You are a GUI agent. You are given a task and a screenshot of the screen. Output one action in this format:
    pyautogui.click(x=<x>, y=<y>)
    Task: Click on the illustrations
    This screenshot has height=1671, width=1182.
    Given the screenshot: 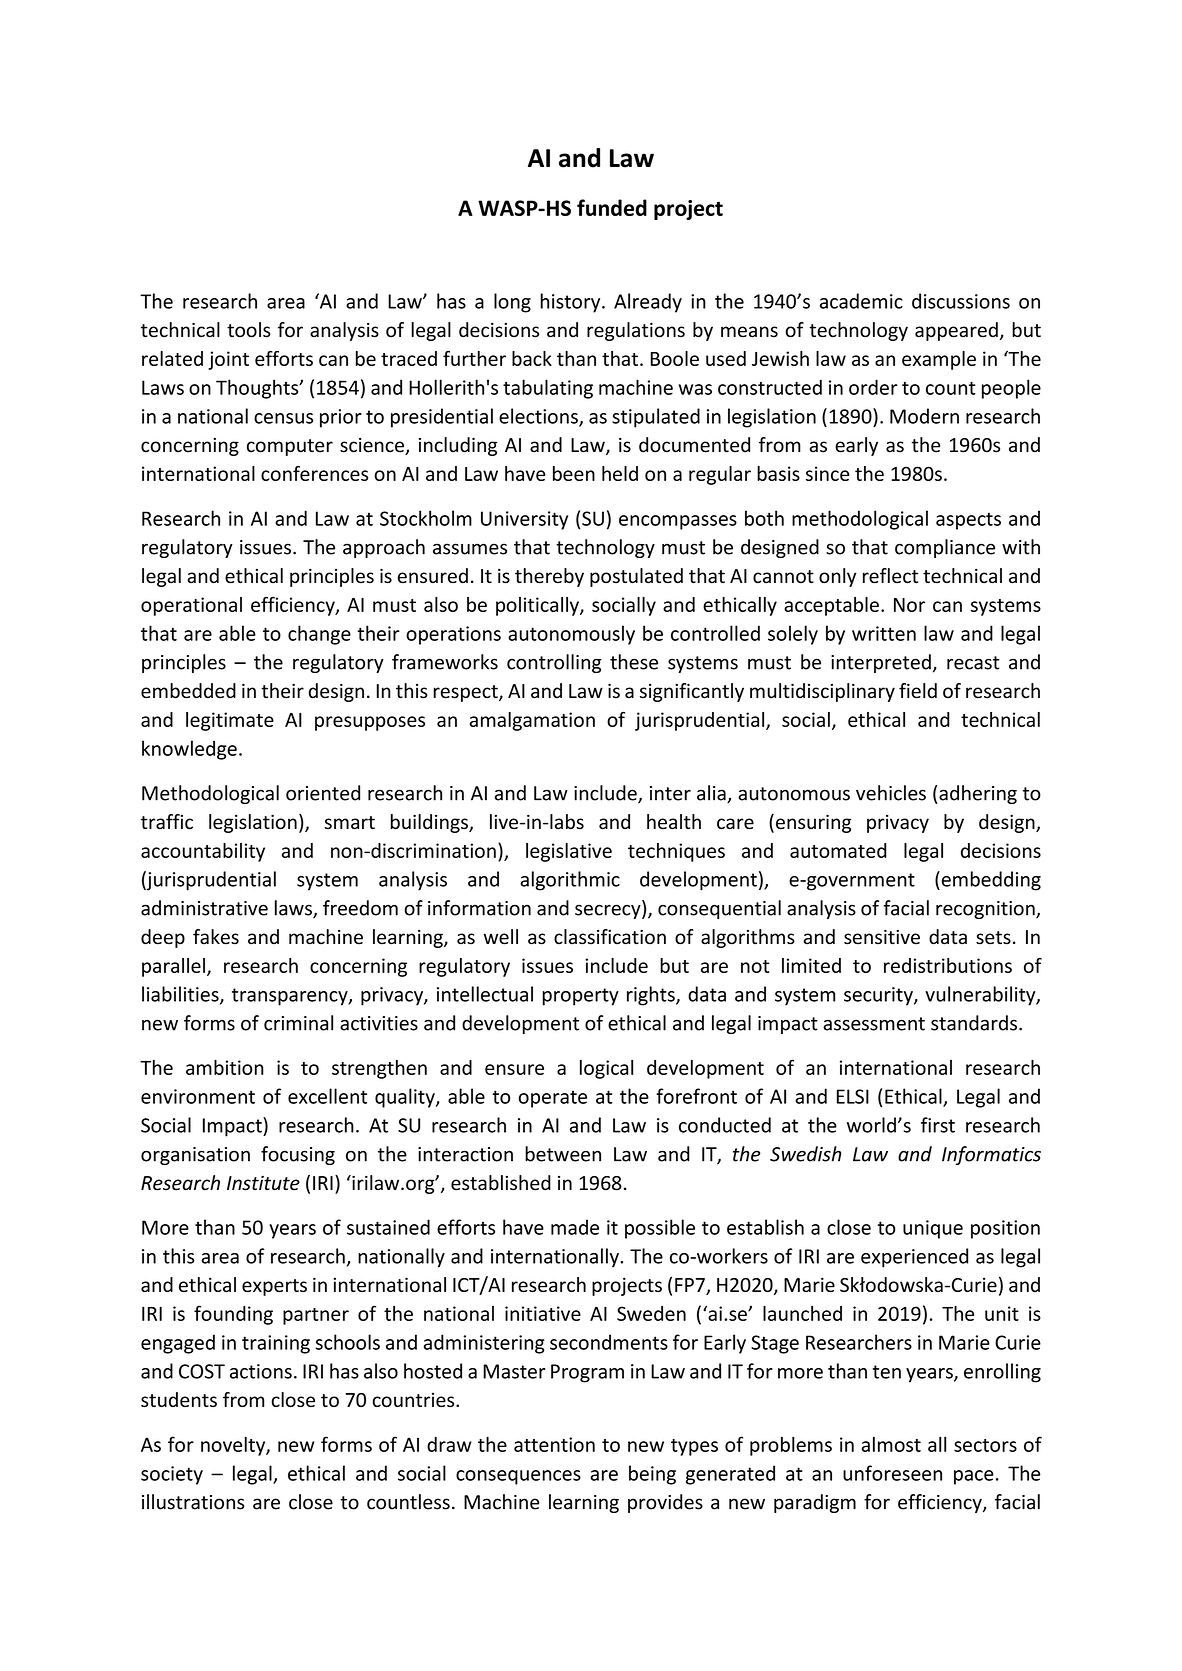 What is the action you would take?
    pyautogui.click(x=193, y=1502)
